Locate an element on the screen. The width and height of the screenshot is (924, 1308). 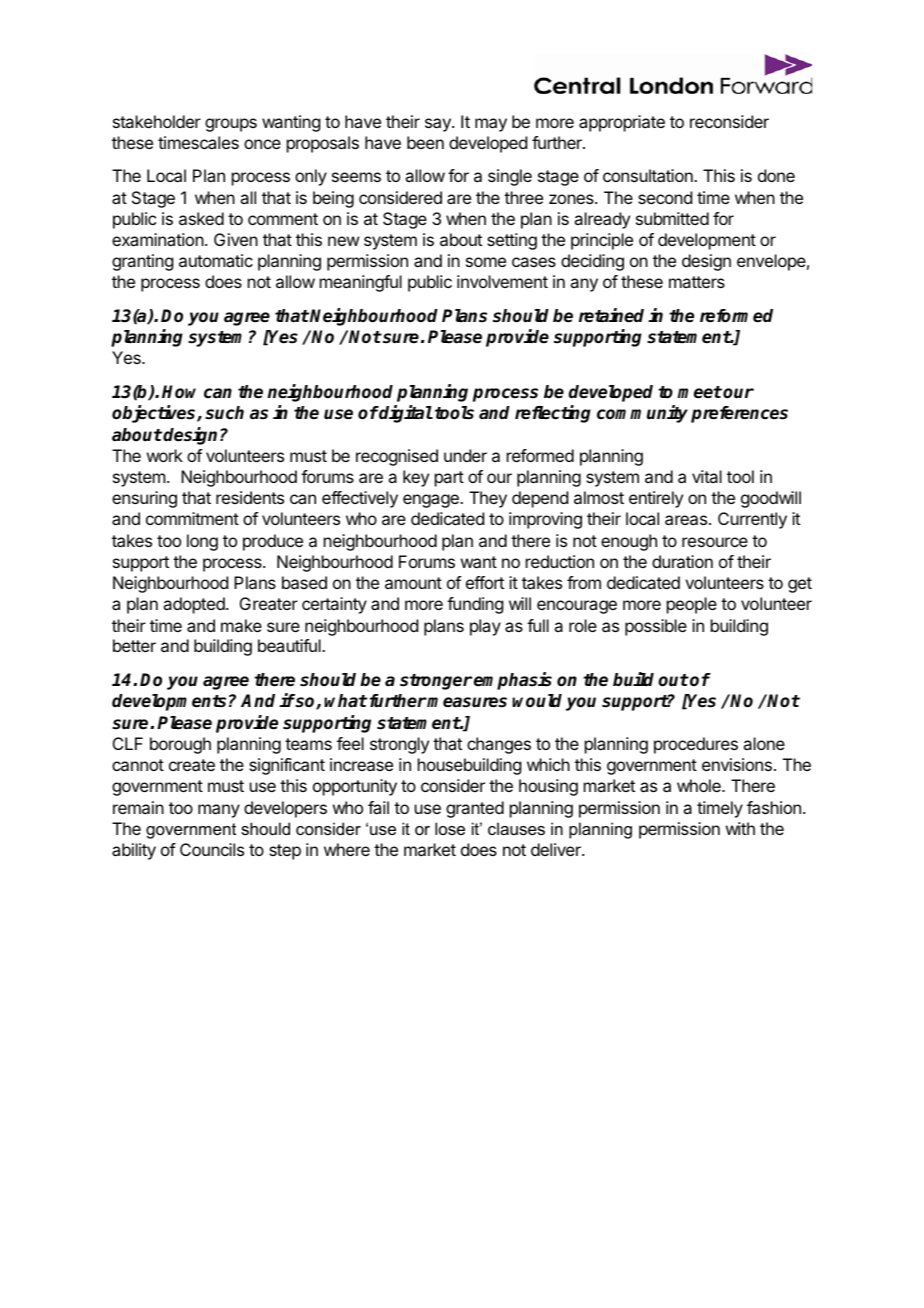
may is located at coordinates (491, 125).
